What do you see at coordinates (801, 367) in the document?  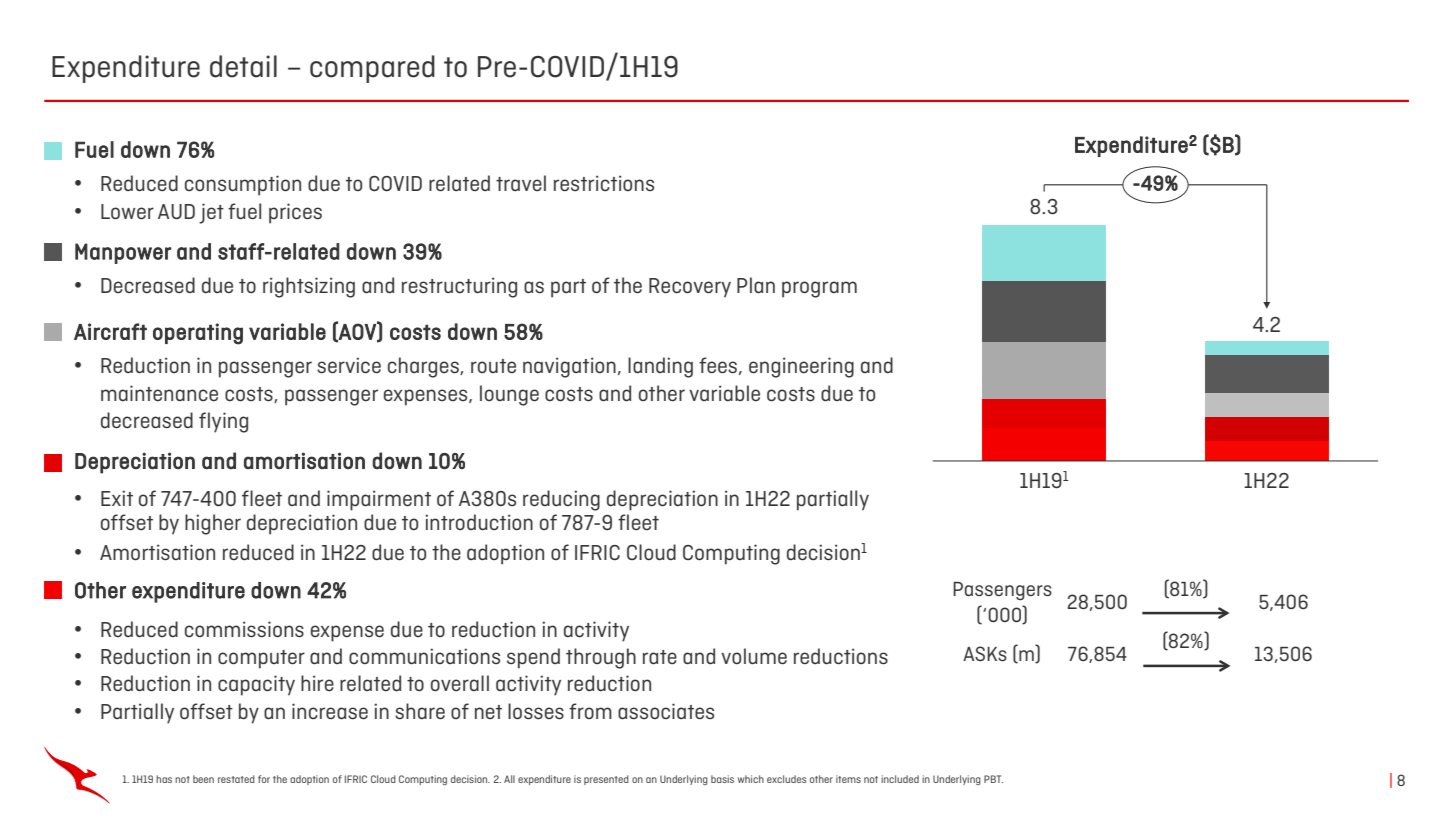 I see `engineering` at bounding box center [801, 367].
